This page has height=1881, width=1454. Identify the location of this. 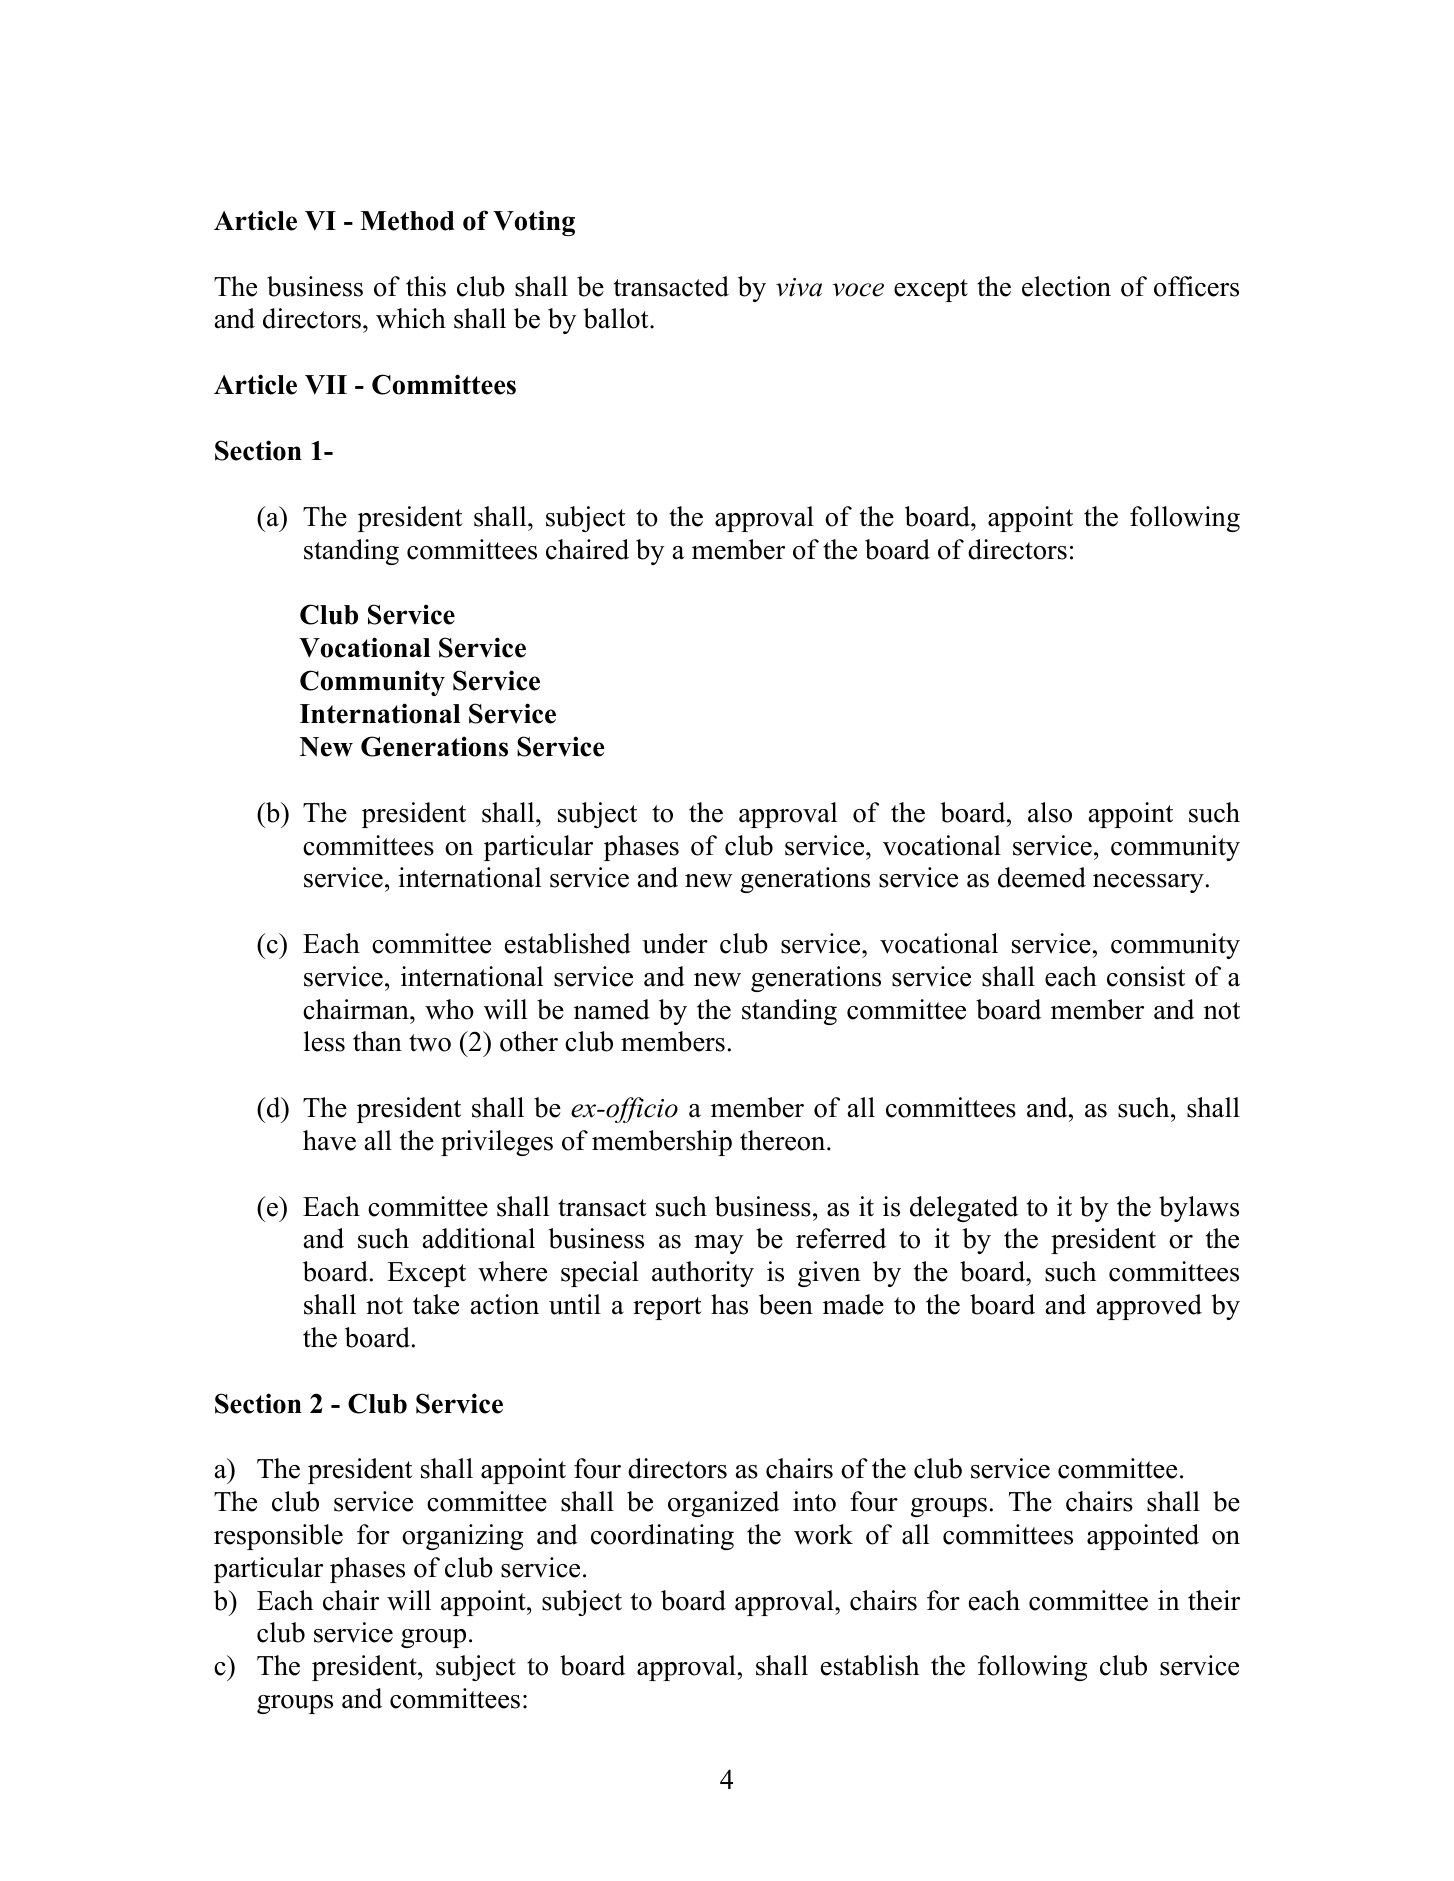
(426, 286).
